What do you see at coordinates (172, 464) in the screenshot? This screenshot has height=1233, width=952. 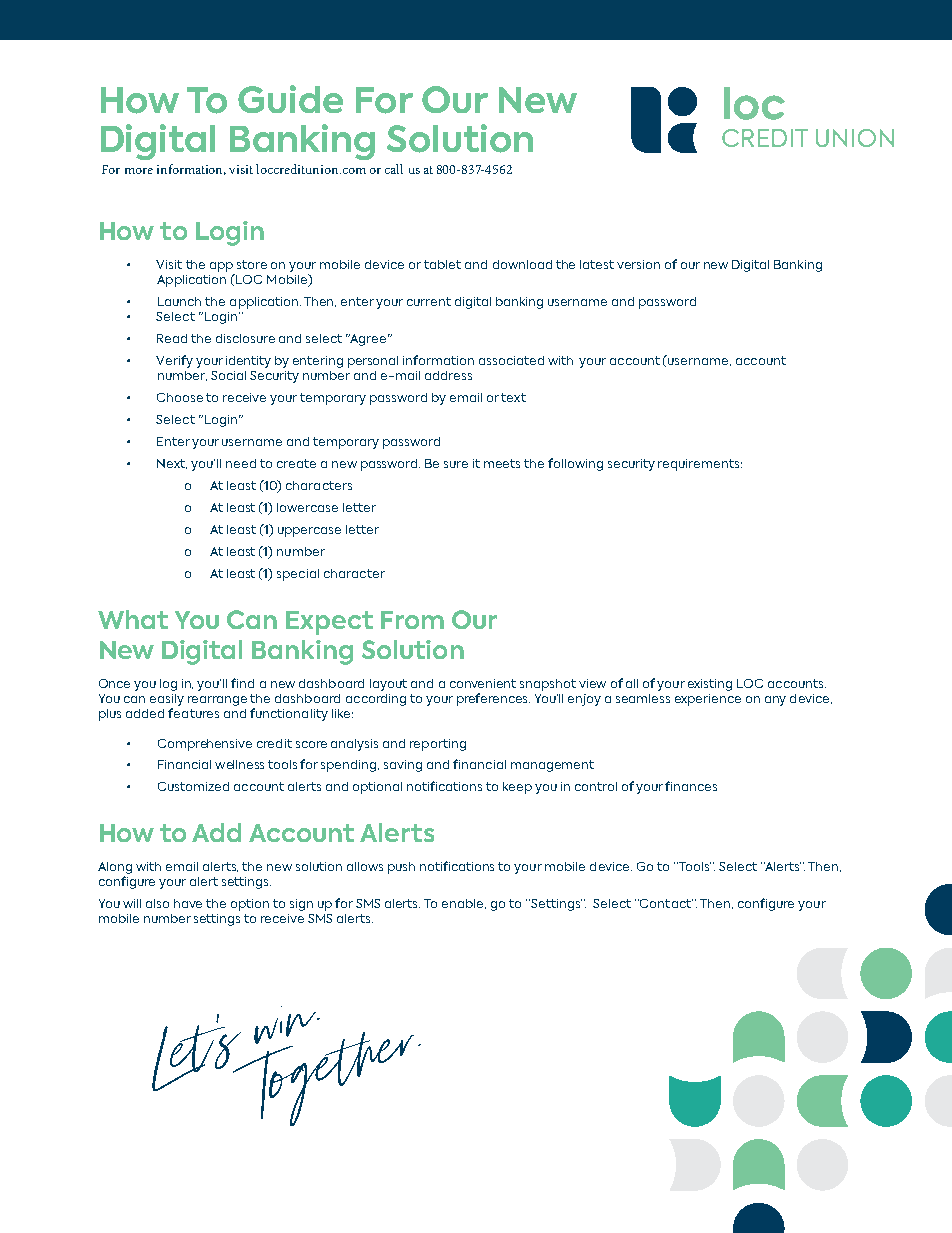 I see `Next` at bounding box center [172, 464].
